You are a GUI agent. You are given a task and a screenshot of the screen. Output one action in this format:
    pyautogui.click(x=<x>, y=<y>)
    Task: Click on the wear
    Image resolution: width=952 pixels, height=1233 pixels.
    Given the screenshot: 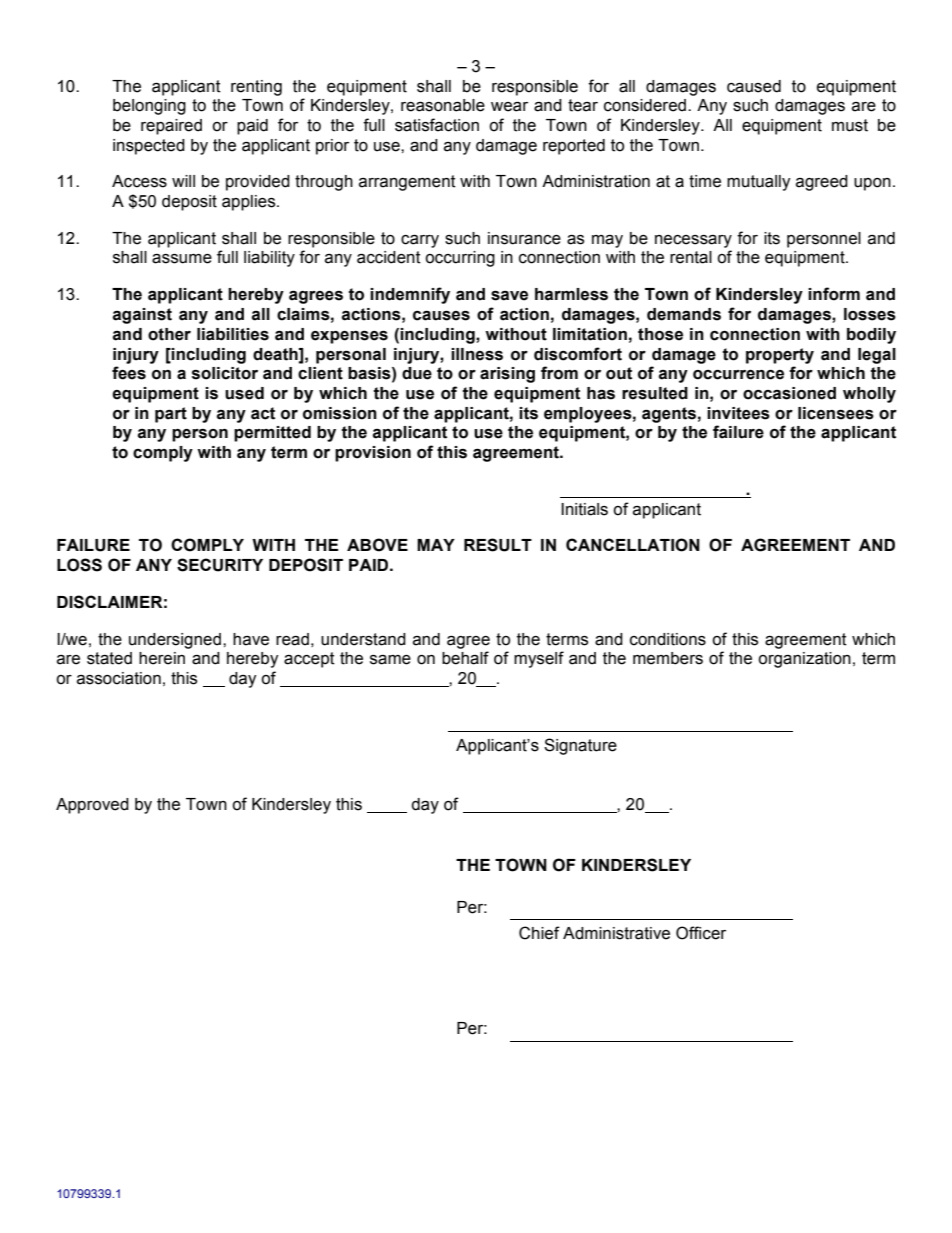 What is the action you would take?
    pyautogui.click(x=509, y=106)
